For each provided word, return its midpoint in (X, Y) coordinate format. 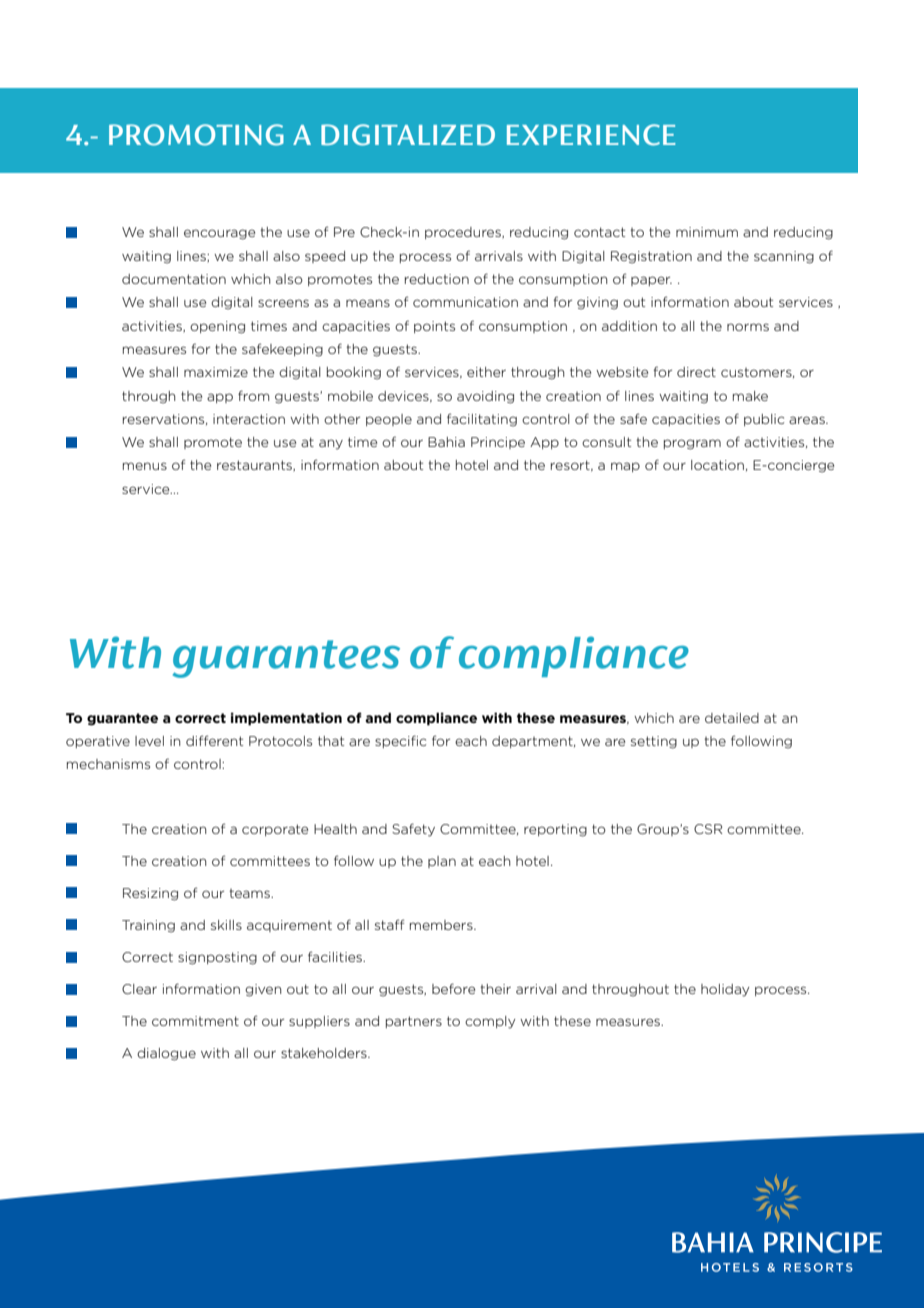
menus (145, 466)
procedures (464, 233)
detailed (732, 718)
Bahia (446, 442)
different (214, 740)
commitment (195, 1021)
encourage (219, 234)
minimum (707, 232)
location (717, 465)
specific (400, 741)
